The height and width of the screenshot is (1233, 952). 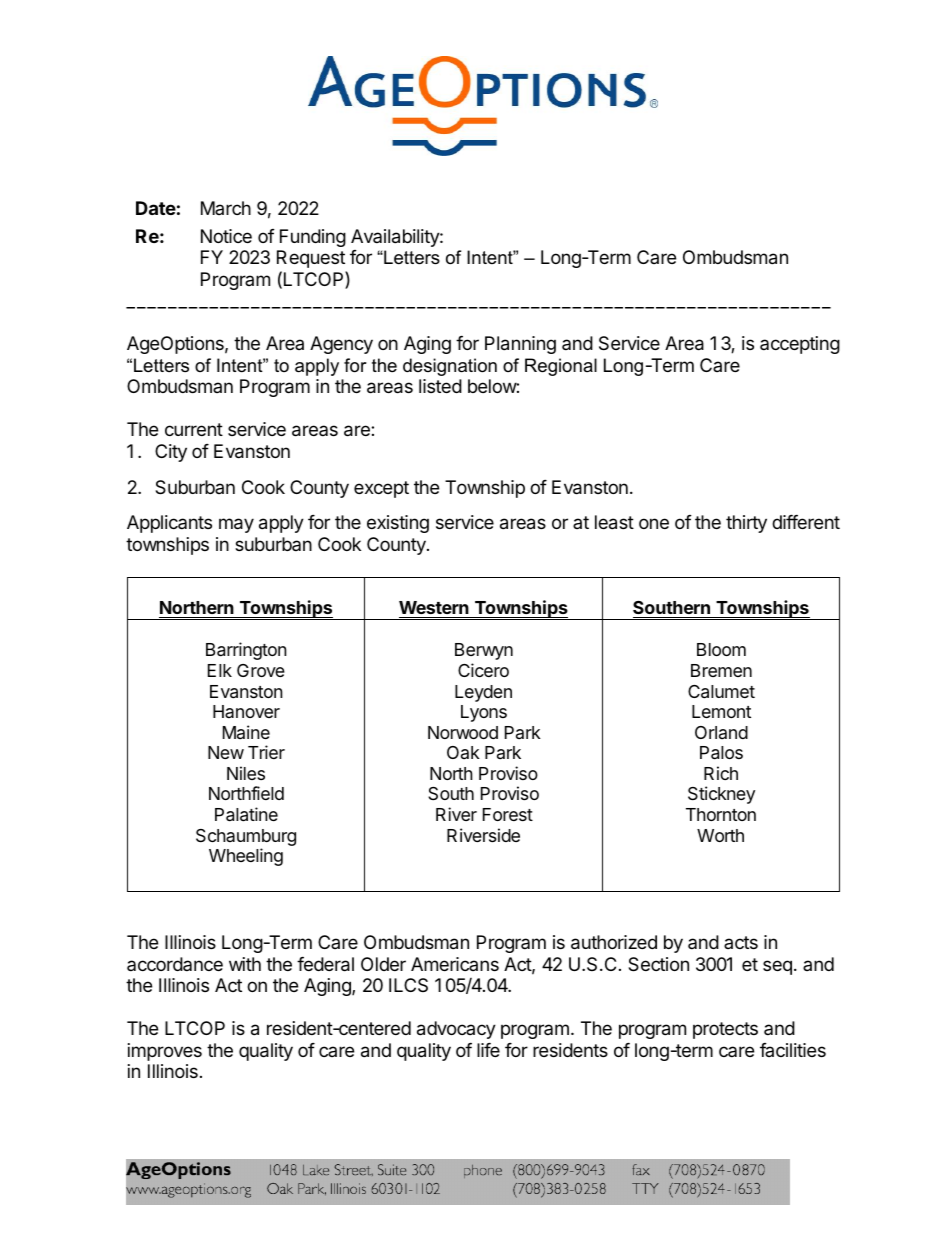 I want to click on protects, so click(x=725, y=1030).
